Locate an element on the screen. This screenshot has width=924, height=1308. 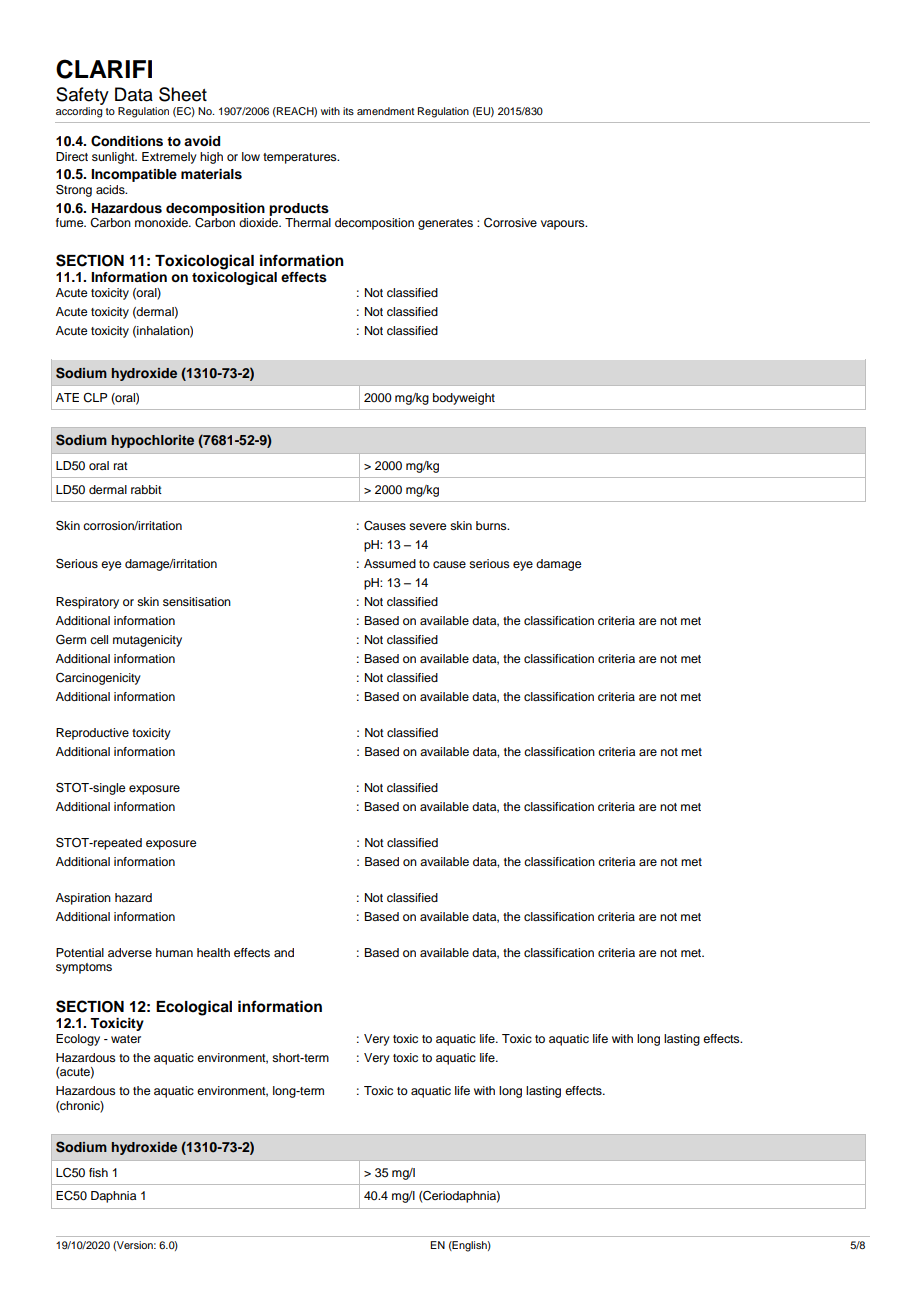
bodyweight is located at coordinates (464, 399).
